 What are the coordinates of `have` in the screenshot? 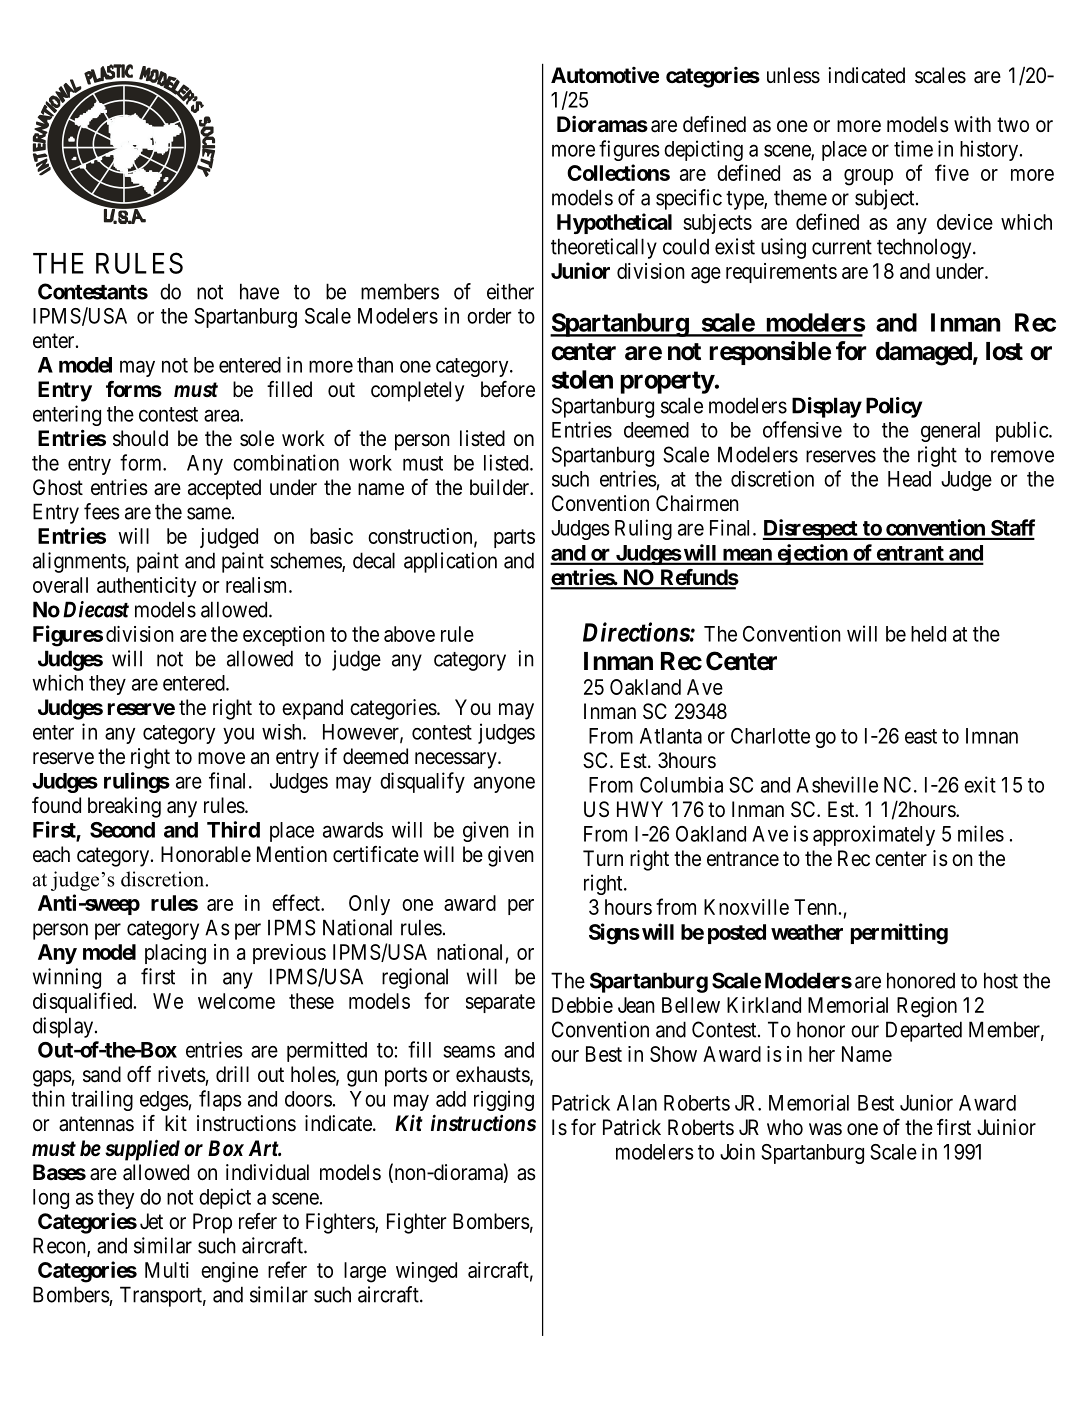 It's located at (259, 291).
